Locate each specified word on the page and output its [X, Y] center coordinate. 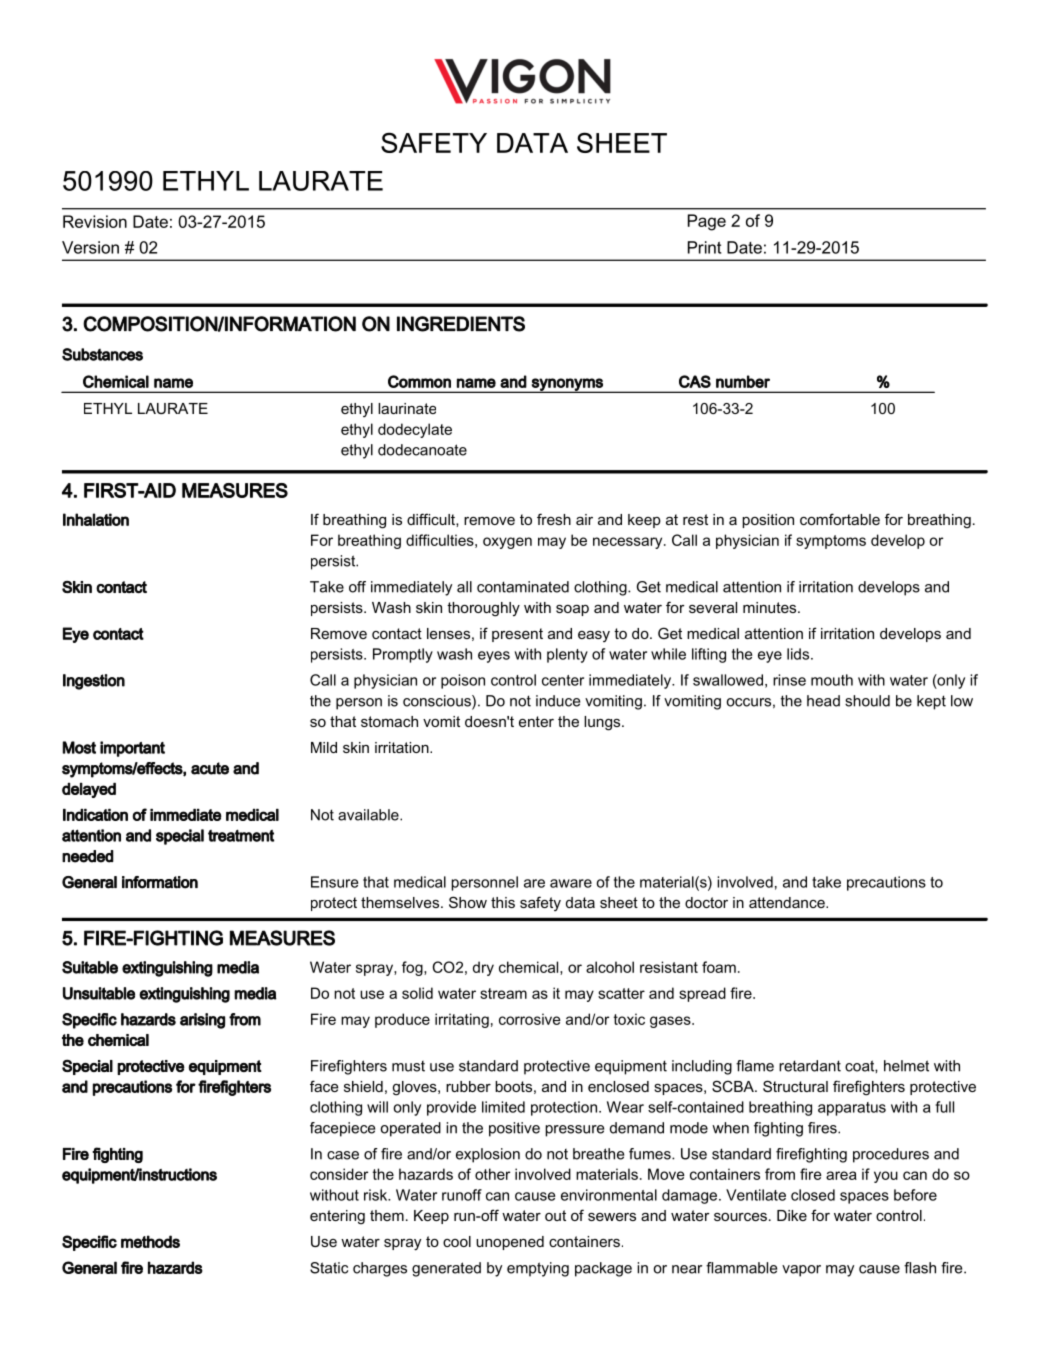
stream [503, 993]
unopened [510, 1243]
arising [202, 1021]
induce [558, 701]
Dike [792, 1215]
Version [90, 247]
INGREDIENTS [461, 324]
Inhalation [96, 519]
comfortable [840, 519]
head [823, 701]
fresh [554, 519]
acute [210, 768]
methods [150, 1241]
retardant [810, 1066]
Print [704, 247]
